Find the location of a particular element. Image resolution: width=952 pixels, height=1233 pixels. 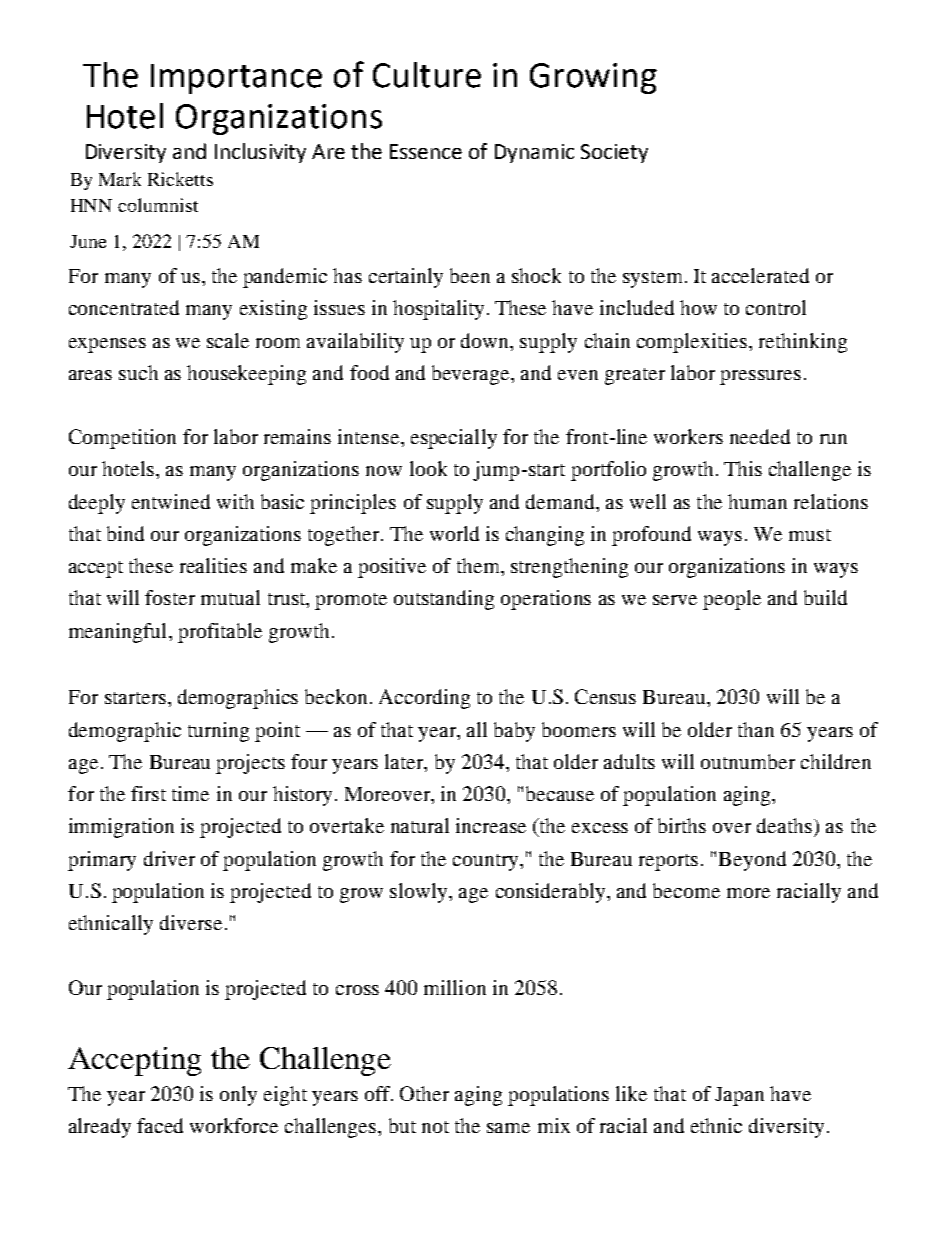

time is located at coordinates (190, 793).
